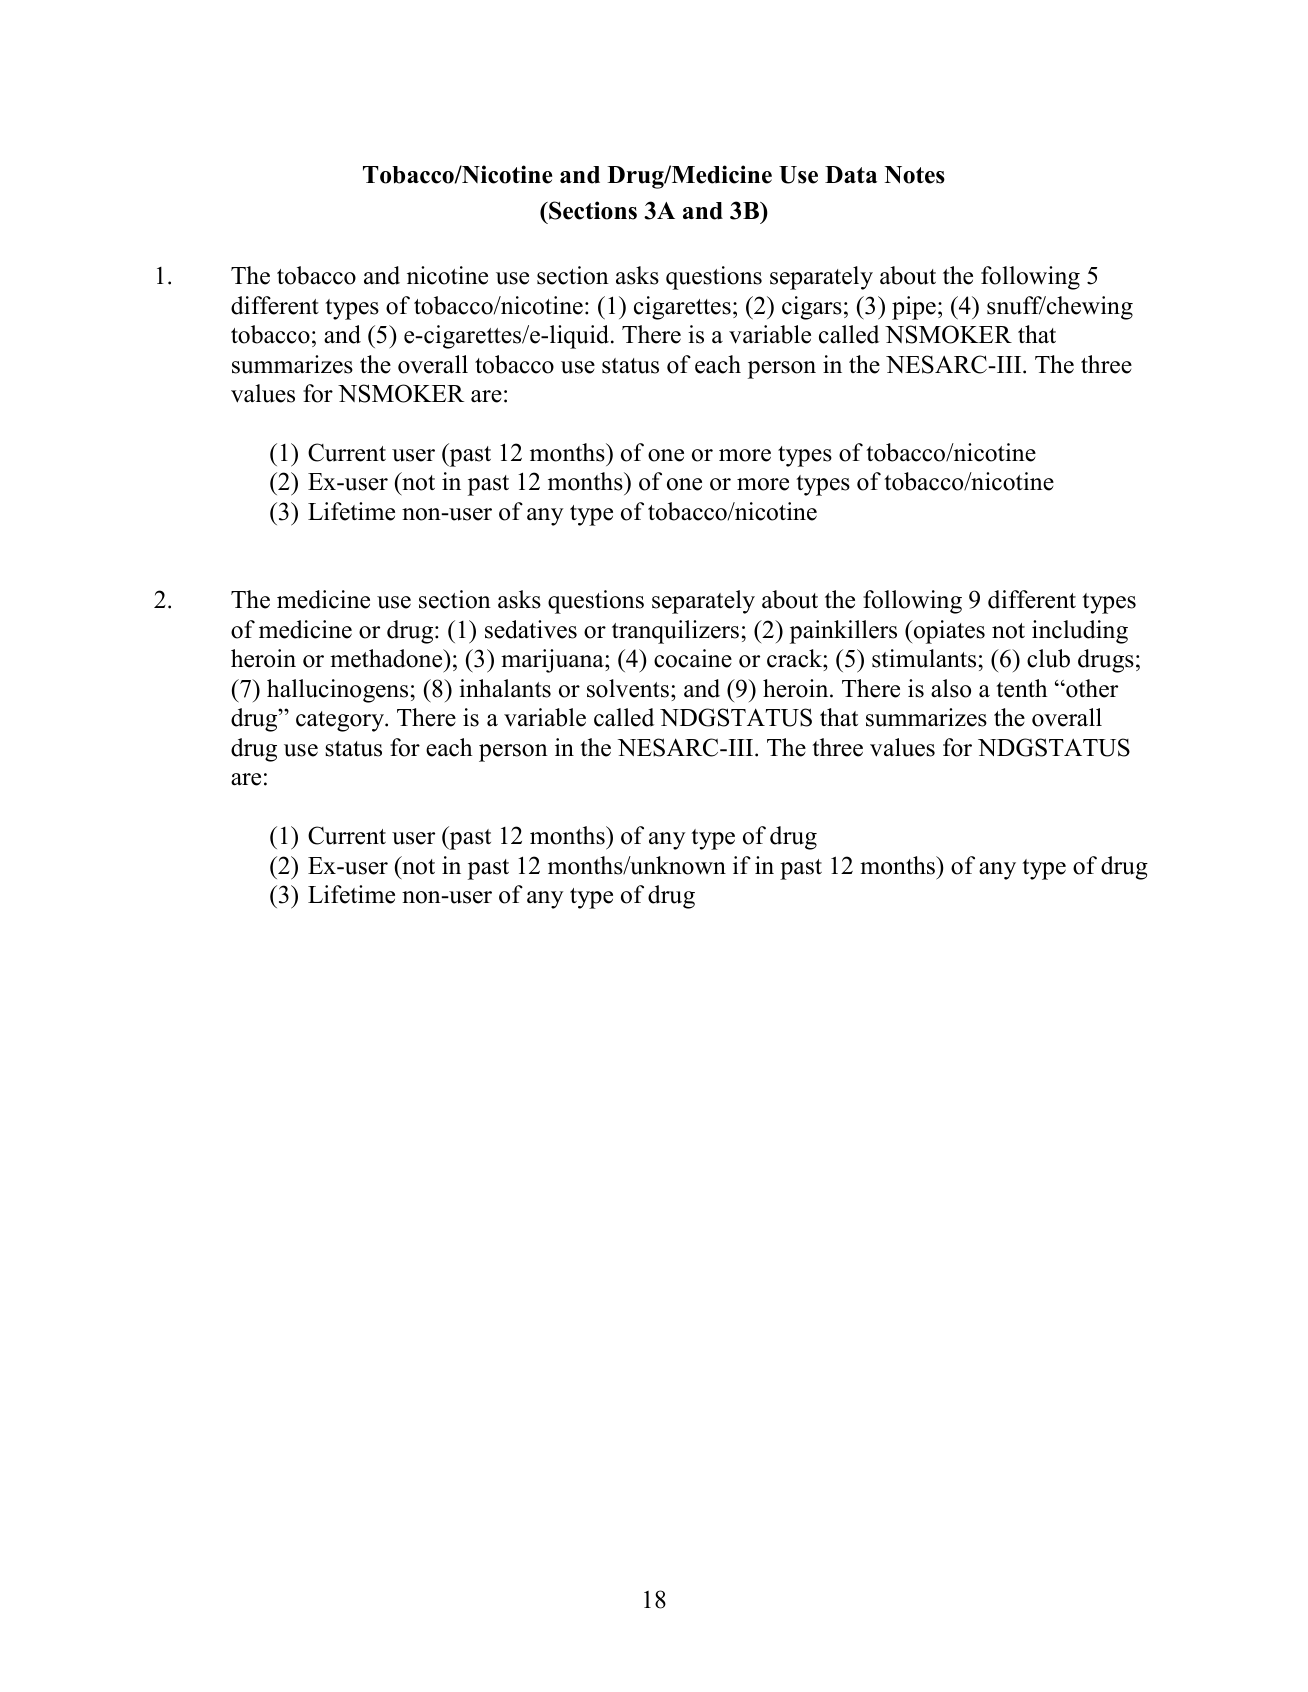 The image size is (1308, 1692). I want to click on tenth, so click(1021, 688).
